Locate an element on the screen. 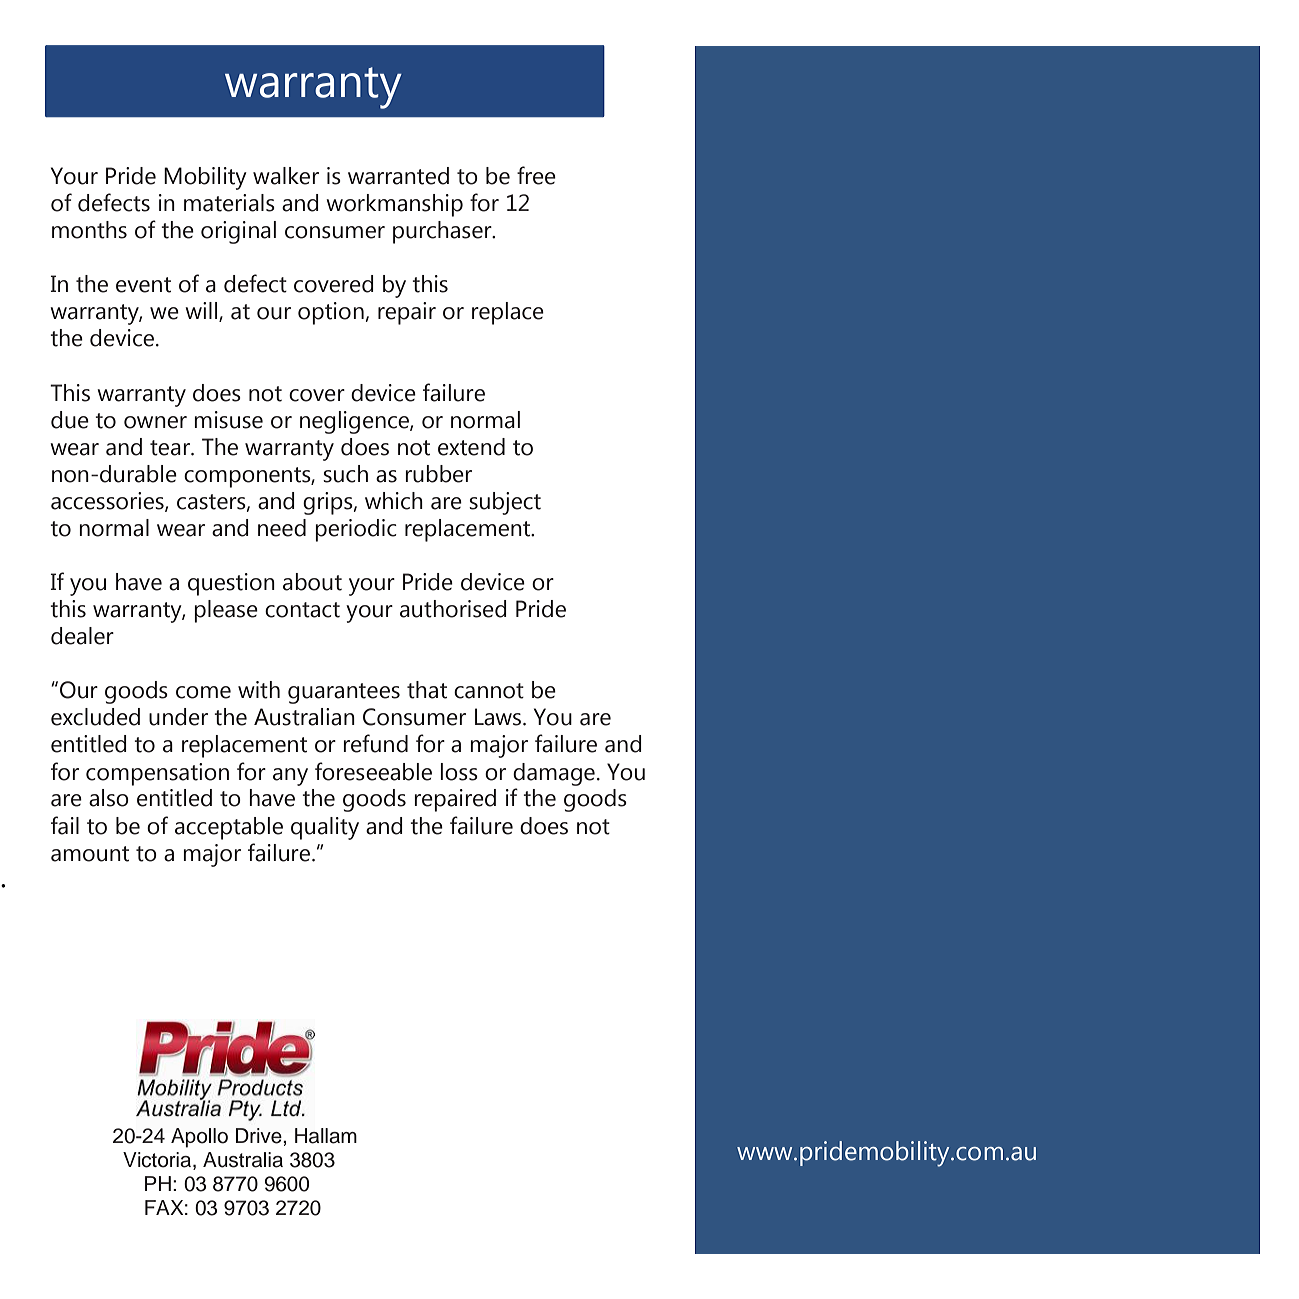 Image resolution: width=1299 pixels, height=1299 pixels. free is located at coordinates (536, 175).
